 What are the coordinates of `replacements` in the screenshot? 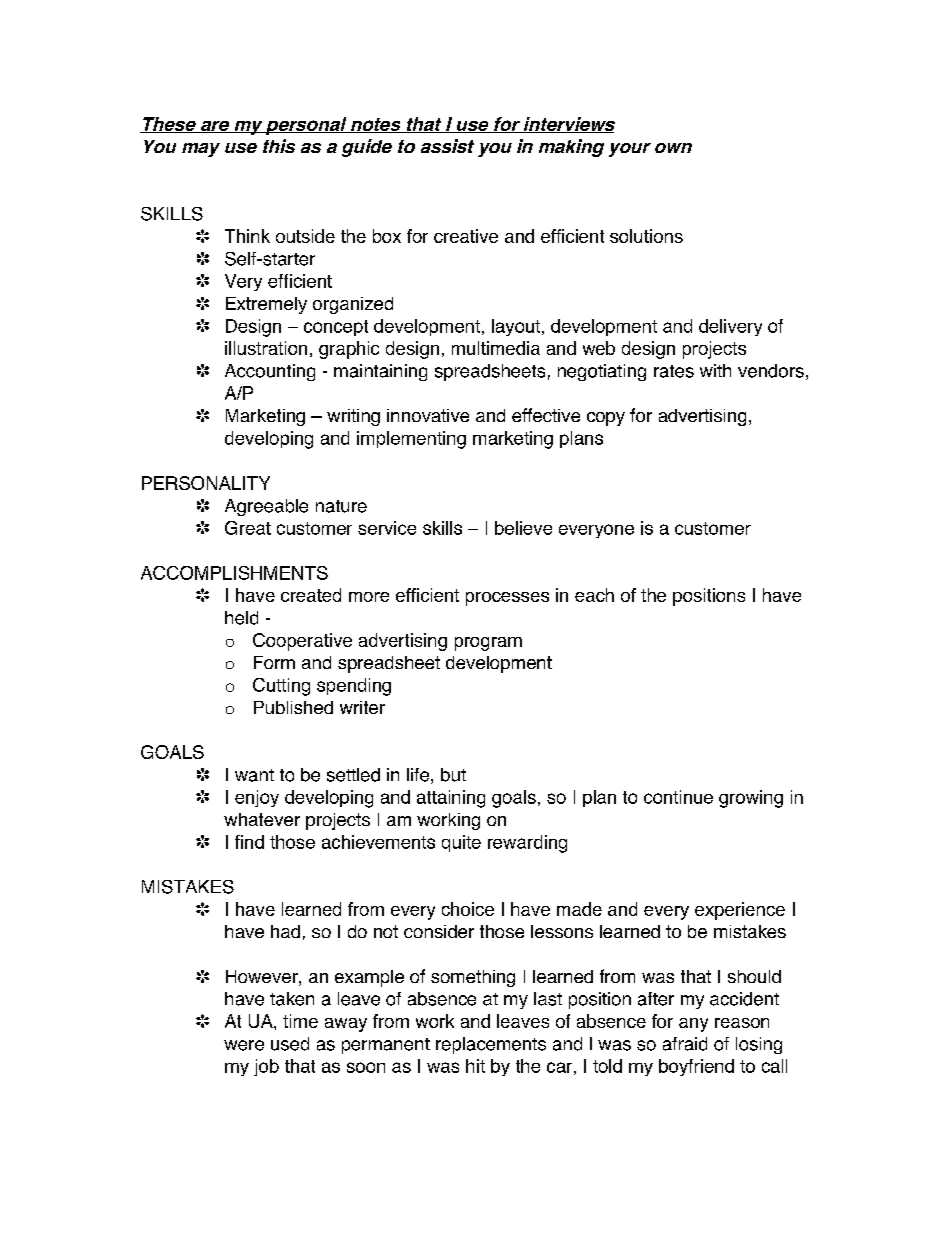 It's located at (491, 1045).
